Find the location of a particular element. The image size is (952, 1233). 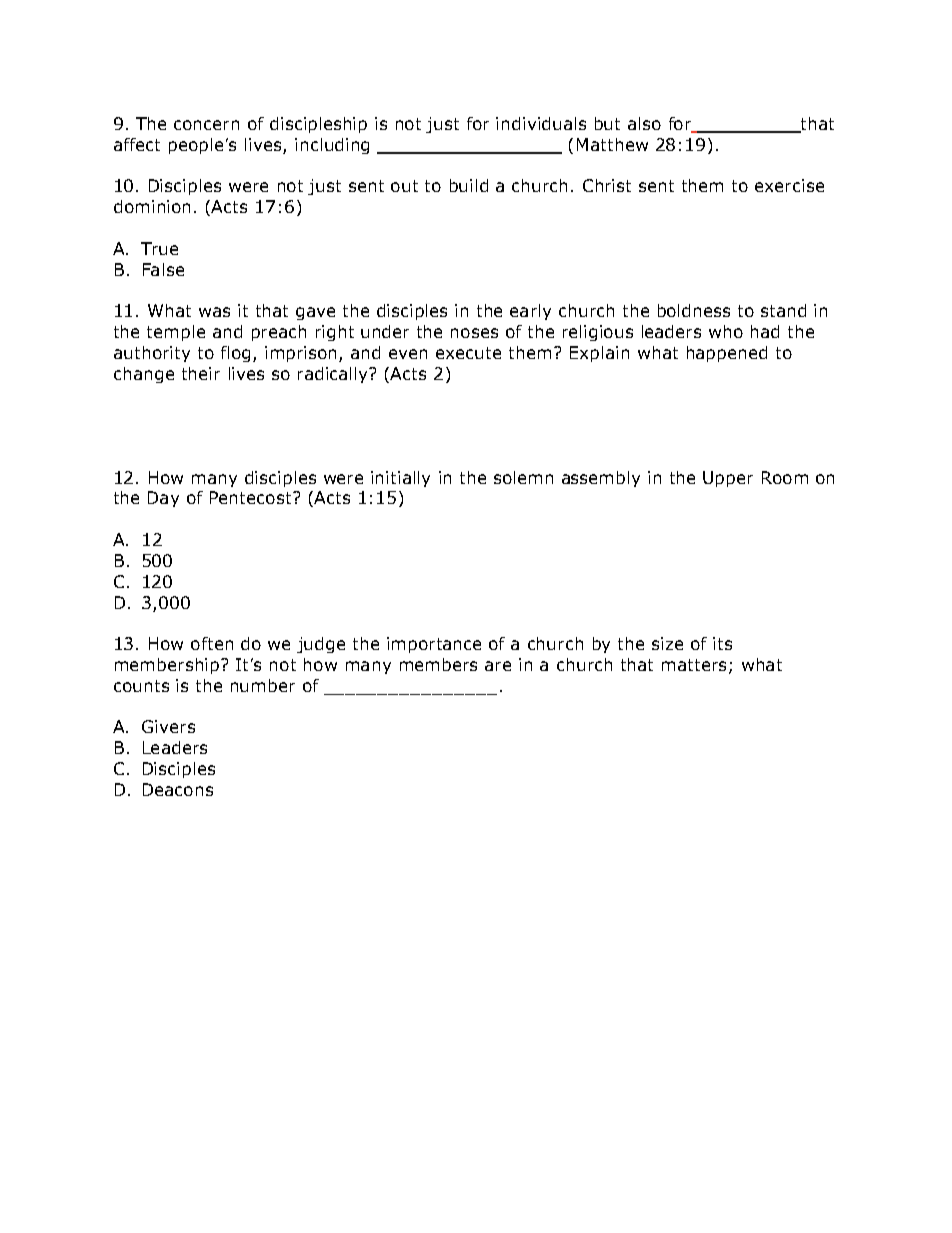

Pentecost is located at coordinates (252, 497).
